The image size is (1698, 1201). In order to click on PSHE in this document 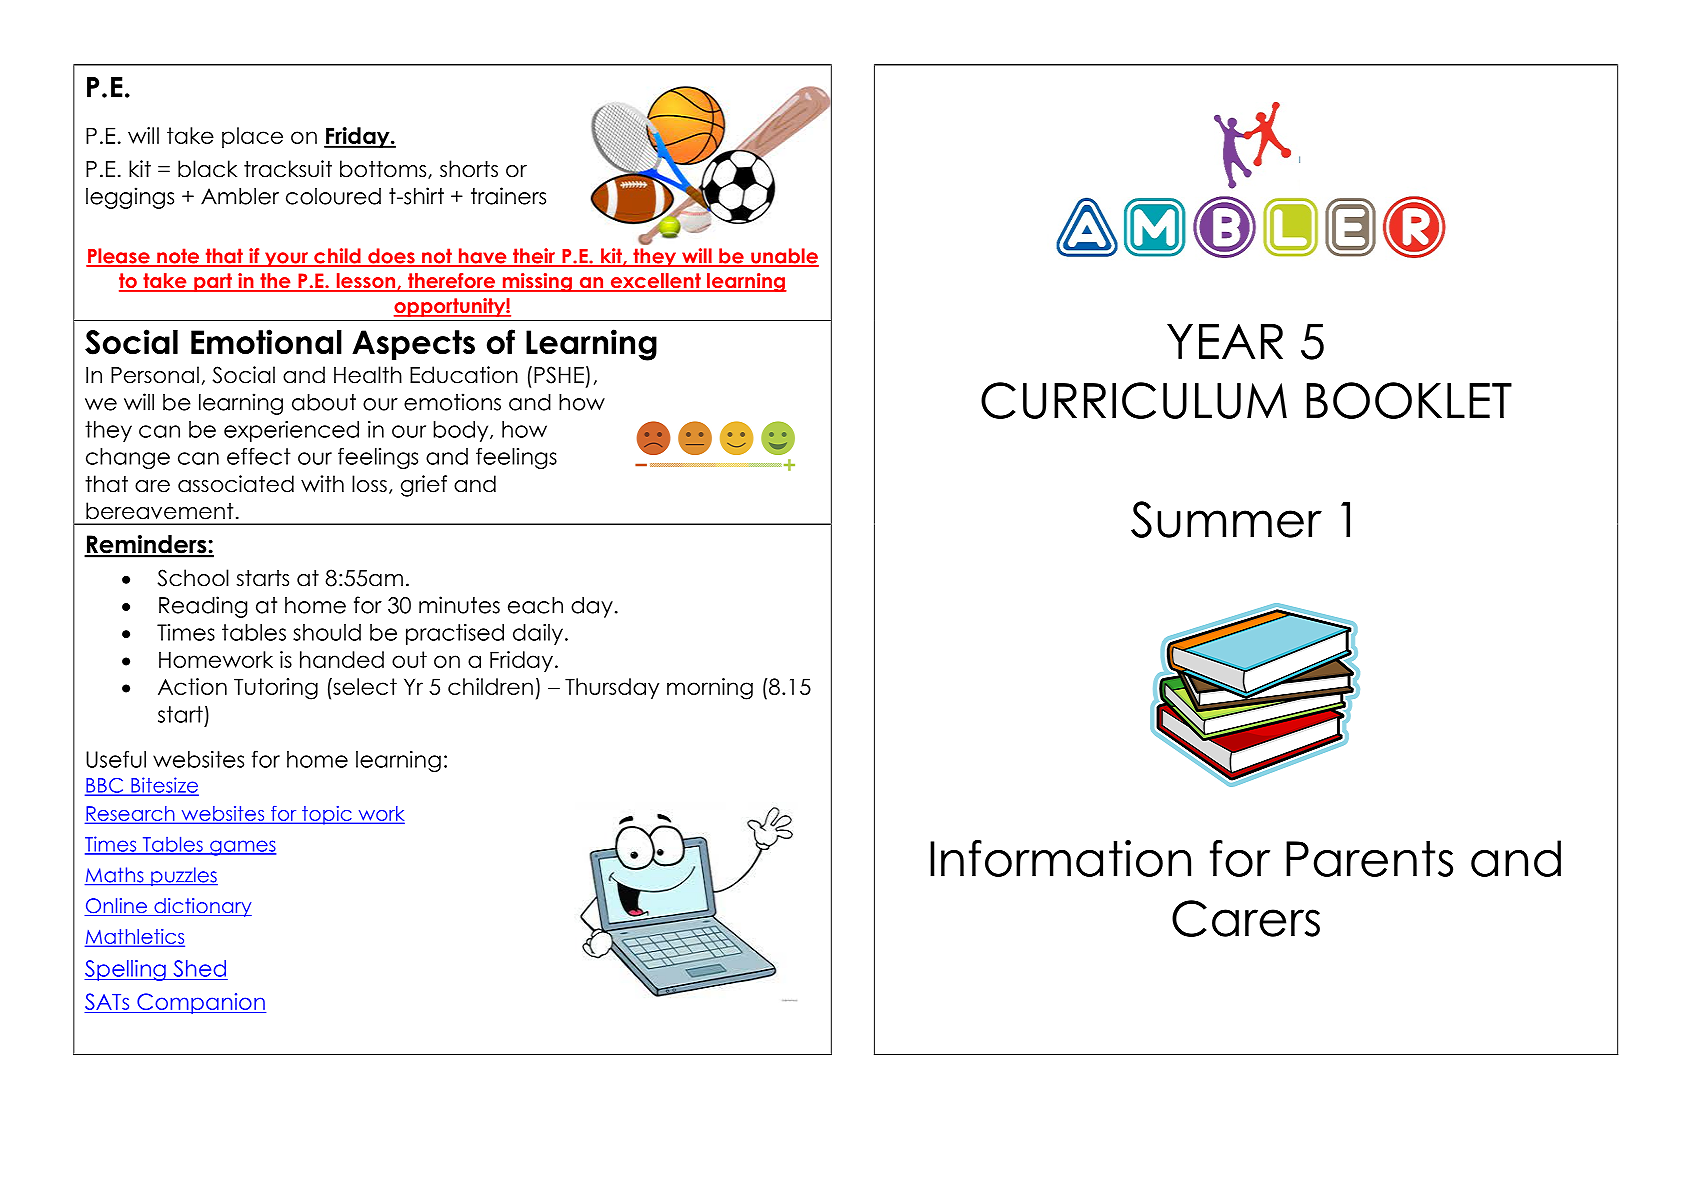, I will do `click(559, 375)`.
